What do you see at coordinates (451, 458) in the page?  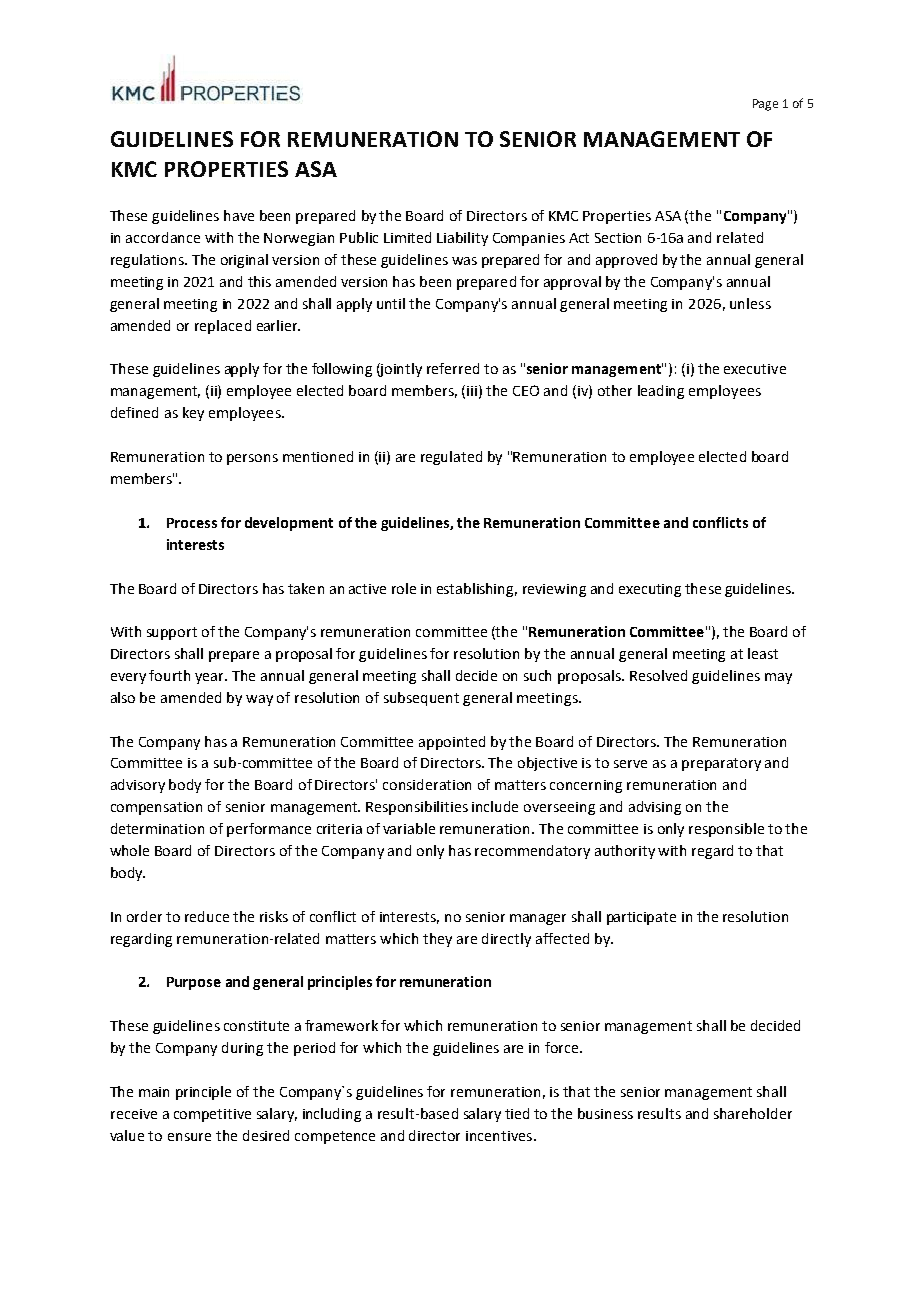 I see `regulated` at bounding box center [451, 458].
